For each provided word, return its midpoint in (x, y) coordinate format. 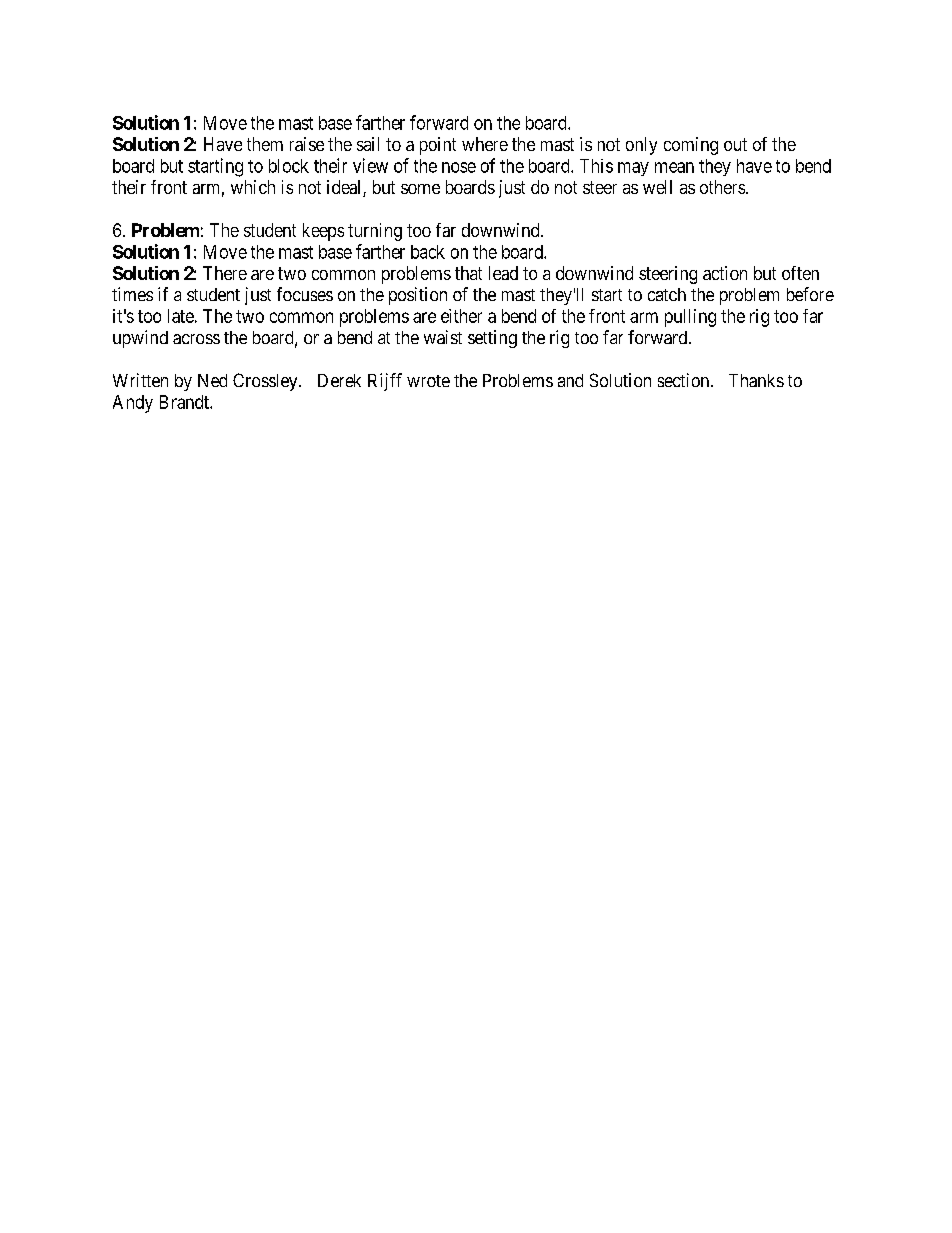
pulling (690, 318)
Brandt (185, 402)
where (485, 144)
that (468, 273)
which (253, 187)
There (225, 273)
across (196, 339)
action (725, 273)
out (735, 144)
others (722, 187)
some (420, 189)
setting (492, 339)
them (265, 144)
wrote (428, 381)
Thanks (756, 380)
